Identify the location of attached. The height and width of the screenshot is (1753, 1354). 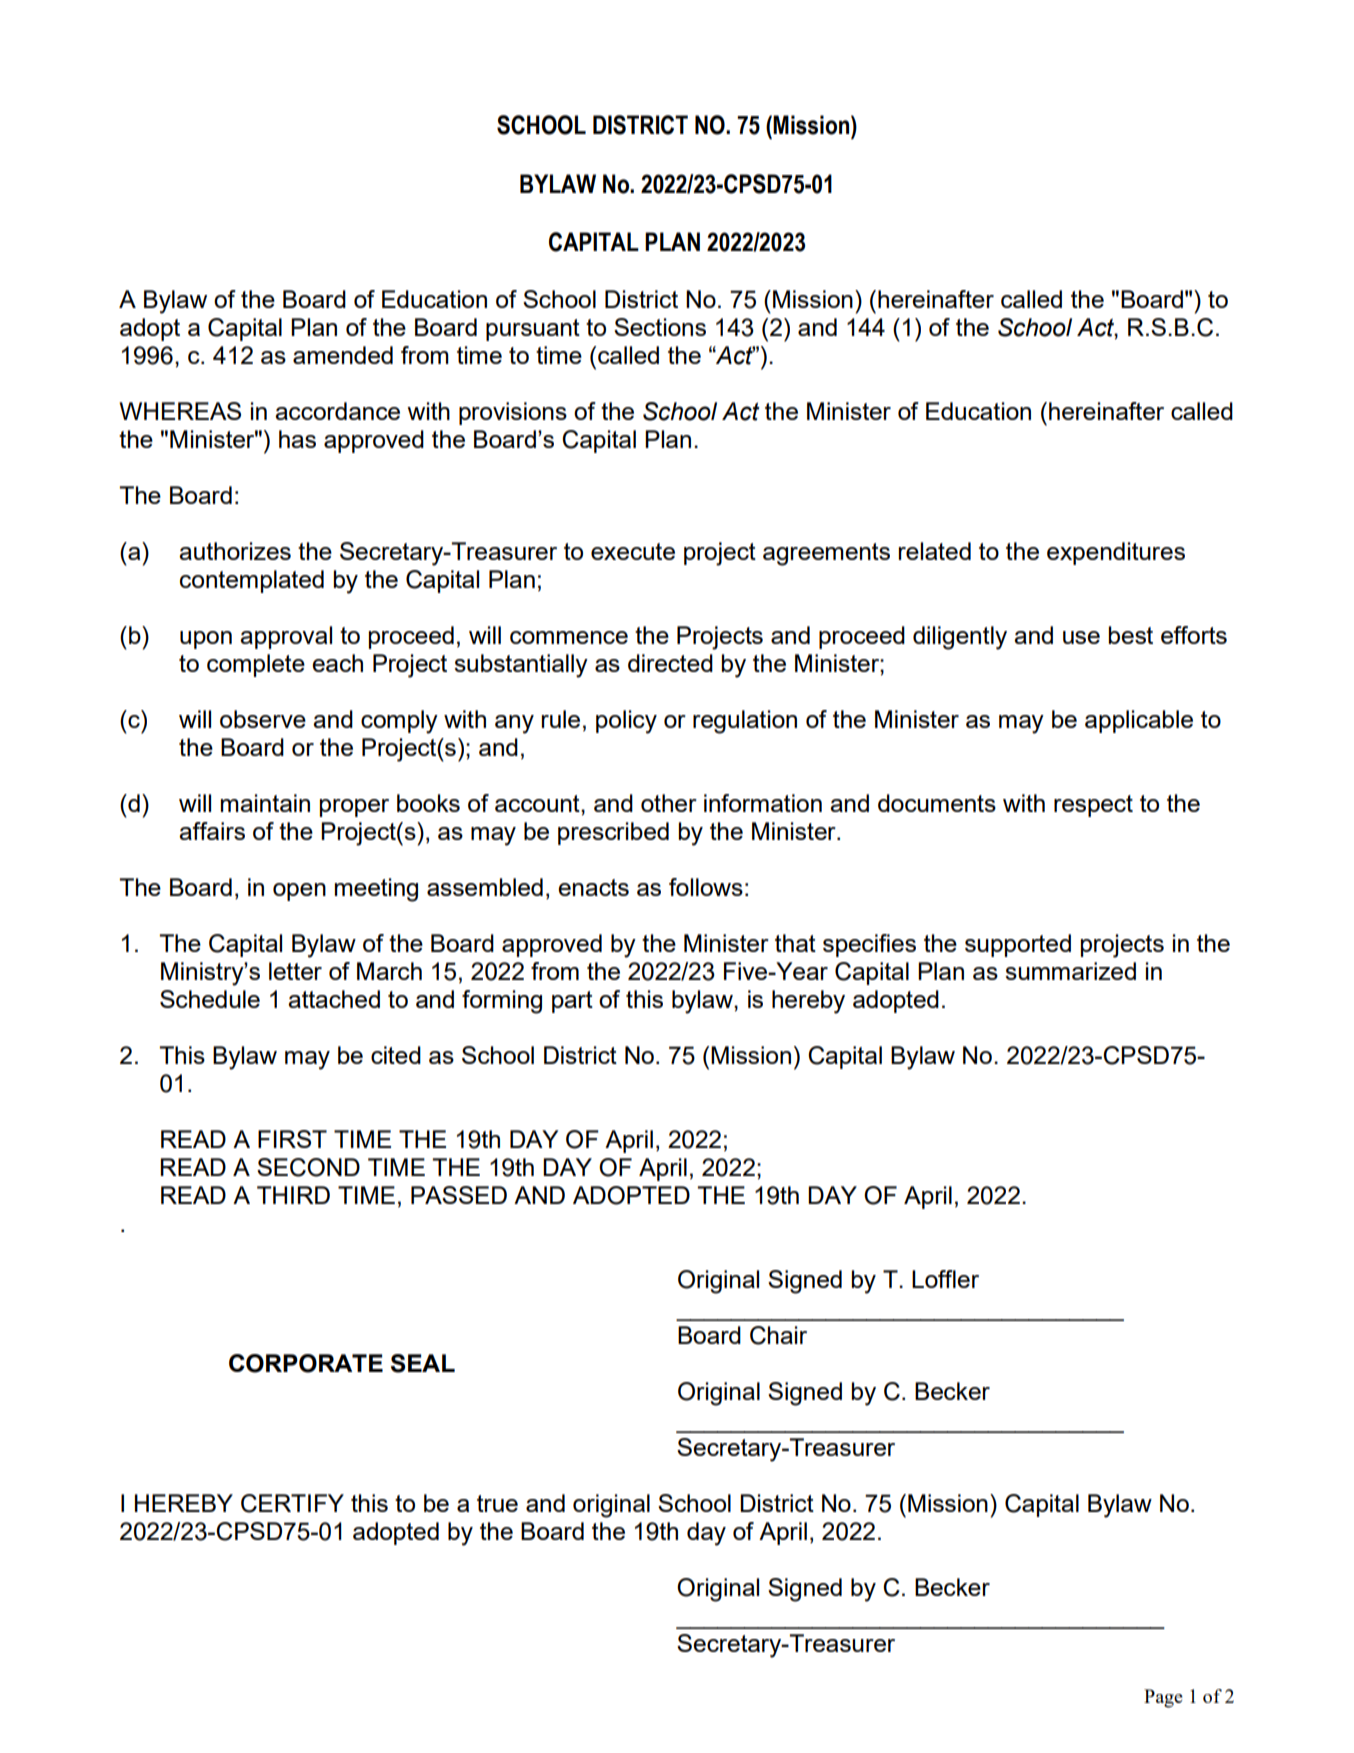
(334, 999).
